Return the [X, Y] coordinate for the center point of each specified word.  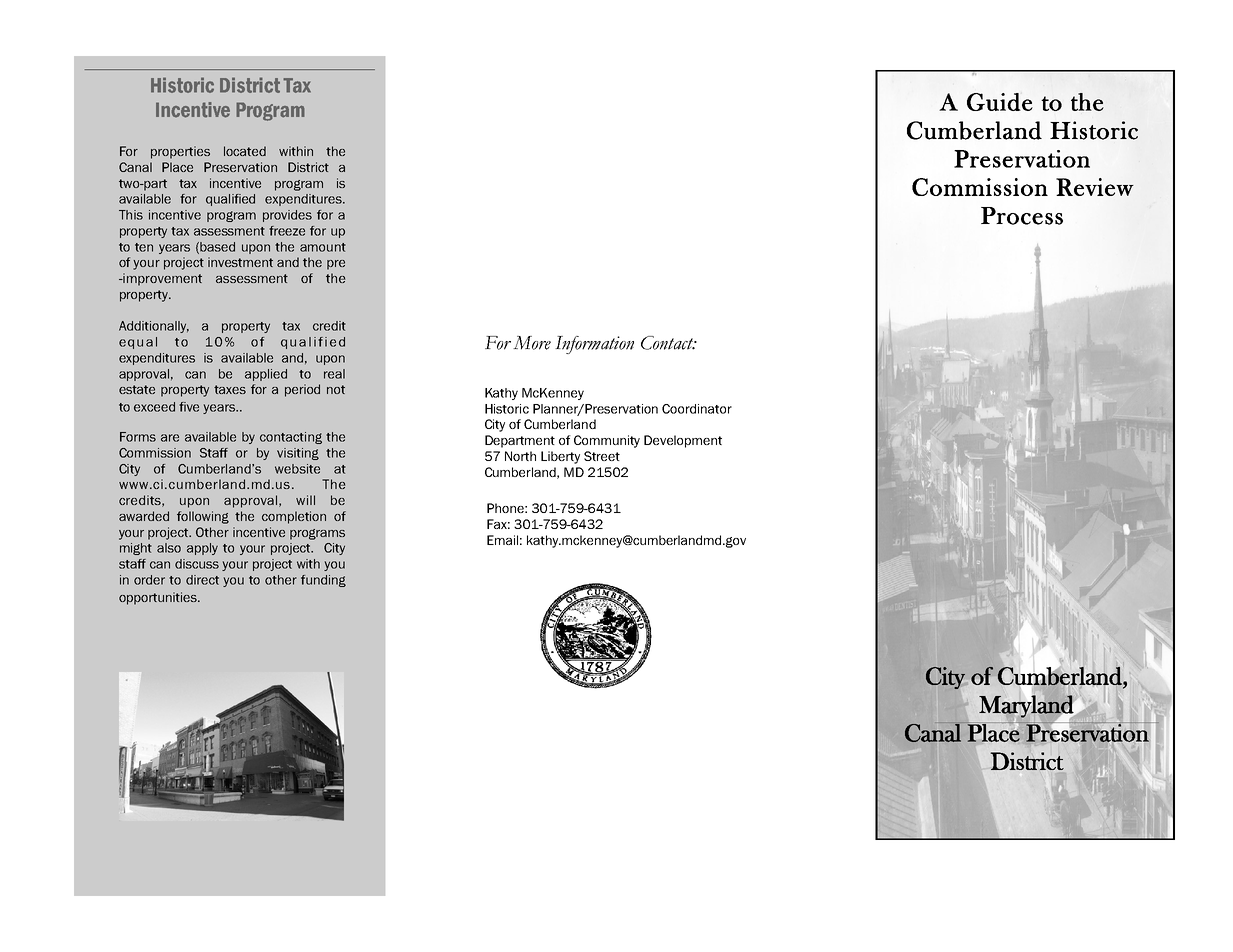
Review [1095, 187]
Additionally [154, 327]
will [305, 500]
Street [602, 456]
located [245, 151]
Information [594, 345]
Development [683, 441]
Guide [1000, 102]
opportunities [159, 598]
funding [323, 581]
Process [1022, 216]
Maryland [1026, 706]
